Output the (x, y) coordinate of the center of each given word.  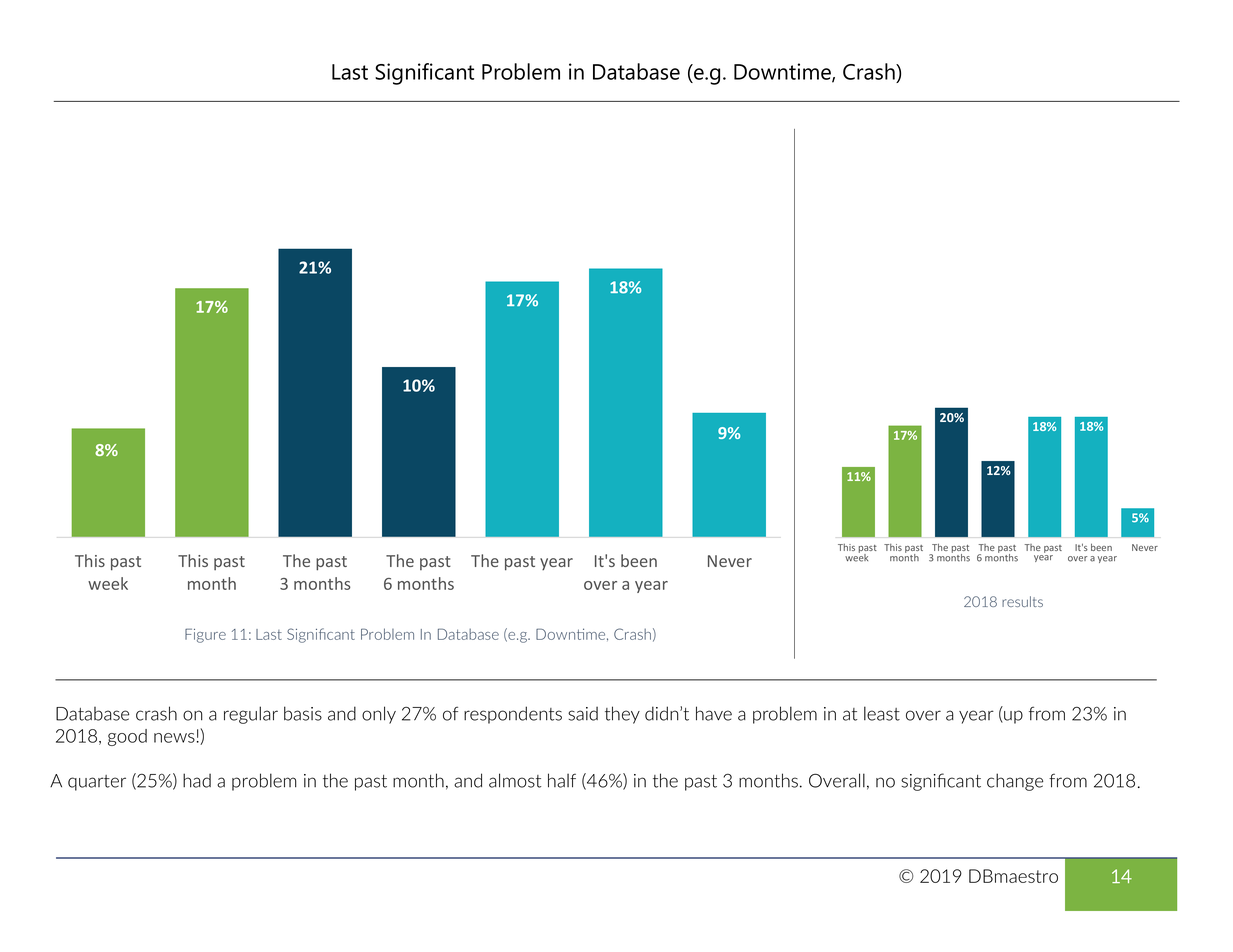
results (1022, 601)
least (882, 713)
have (714, 713)
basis (303, 713)
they (622, 715)
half (562, 780)
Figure (205, 635)
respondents (513, 715)
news (174, 738)
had (197, 780)
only (379, 715)
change (1015, 782)
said (583, 713)
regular (251, 715)
